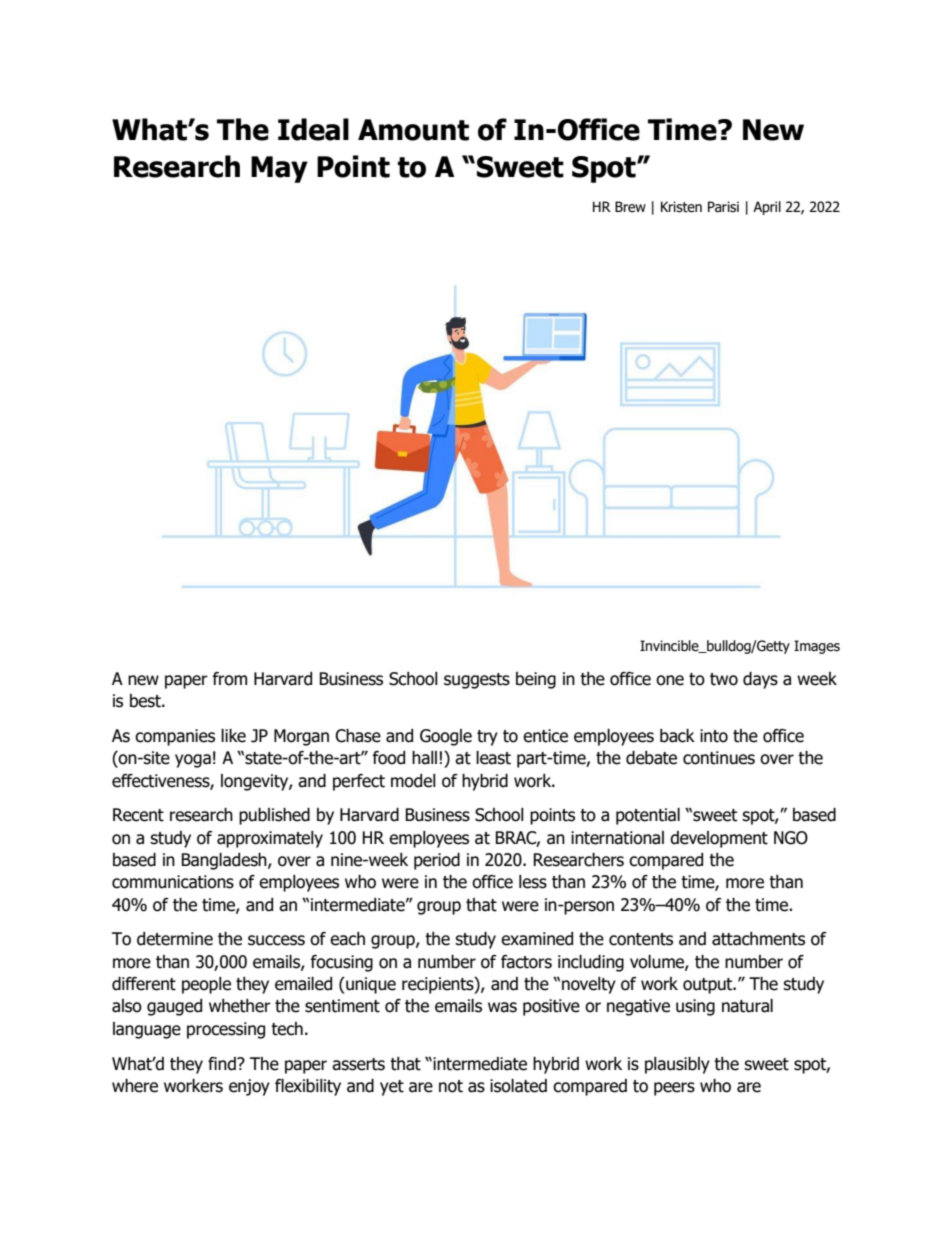 This document has height=1233, width=952. What do you see at coordinates (413, 130) in the document?
I see `Amount` at bounding box center [413, 130].
